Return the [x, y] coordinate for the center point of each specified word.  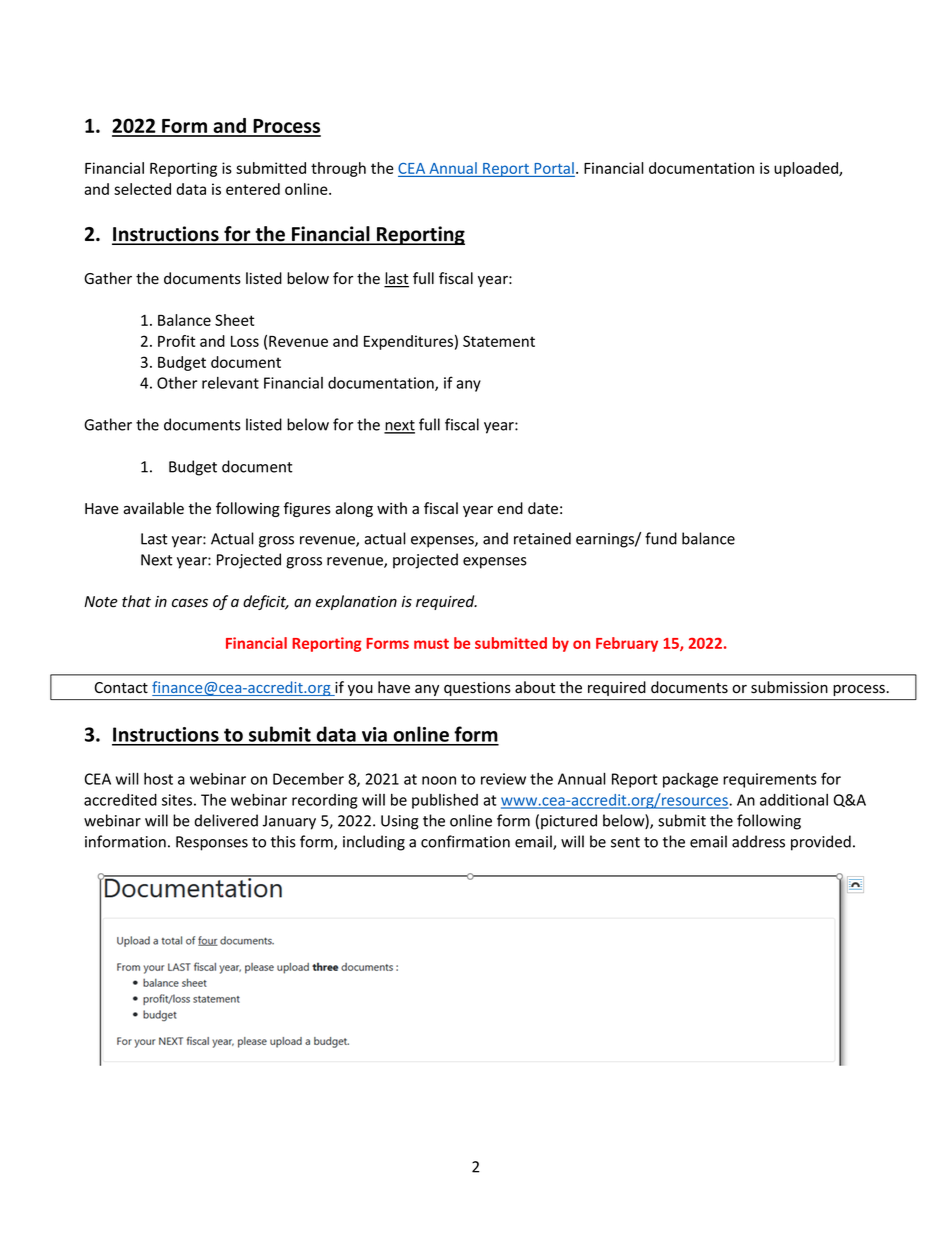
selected [142, 189]
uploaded [807, 169]
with [392, 508]
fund [661, 538]
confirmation [465, 841]
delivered [226, 820]
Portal [553, 169]
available [153, 508]
